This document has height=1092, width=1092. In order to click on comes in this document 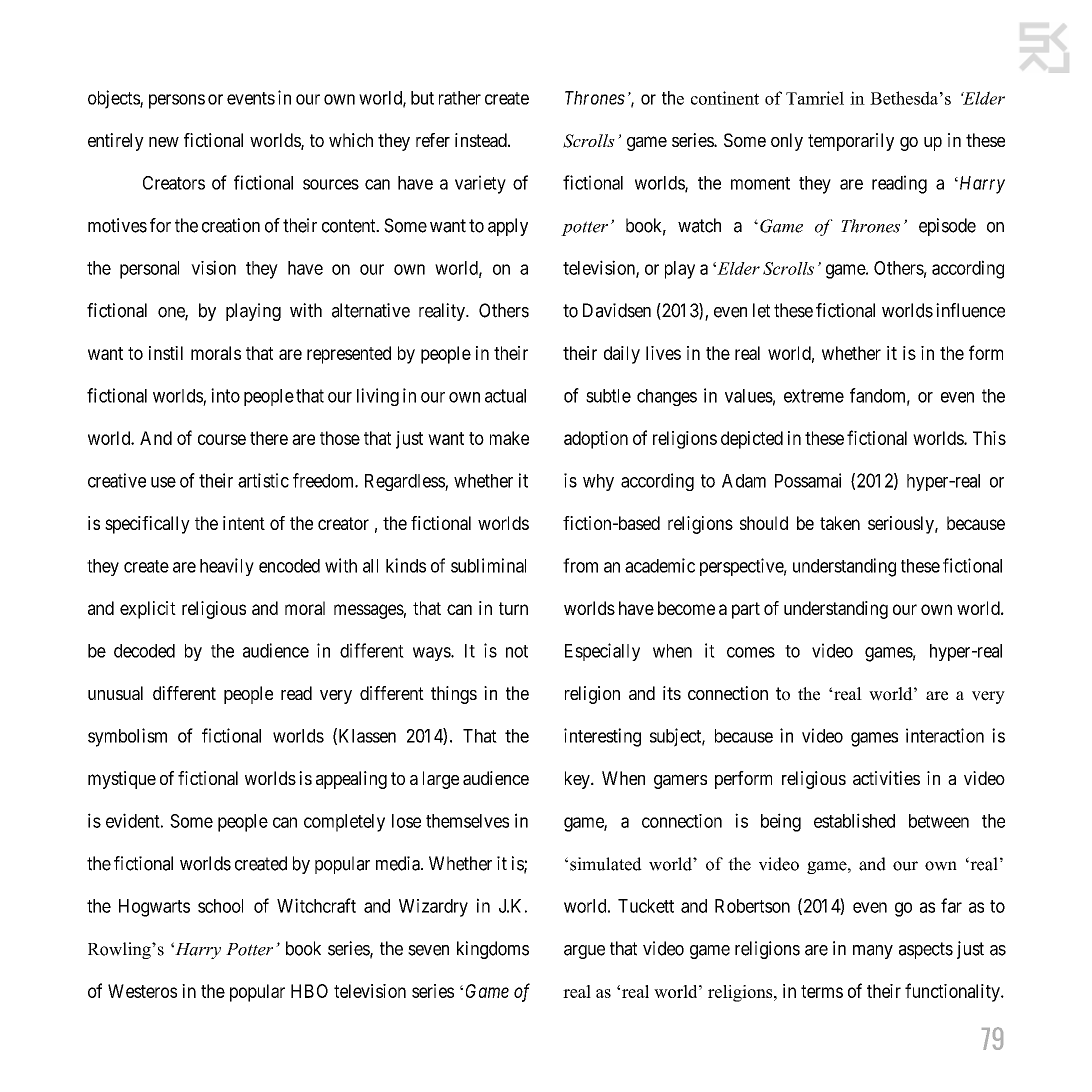, I will do `click(751, 652)`.
